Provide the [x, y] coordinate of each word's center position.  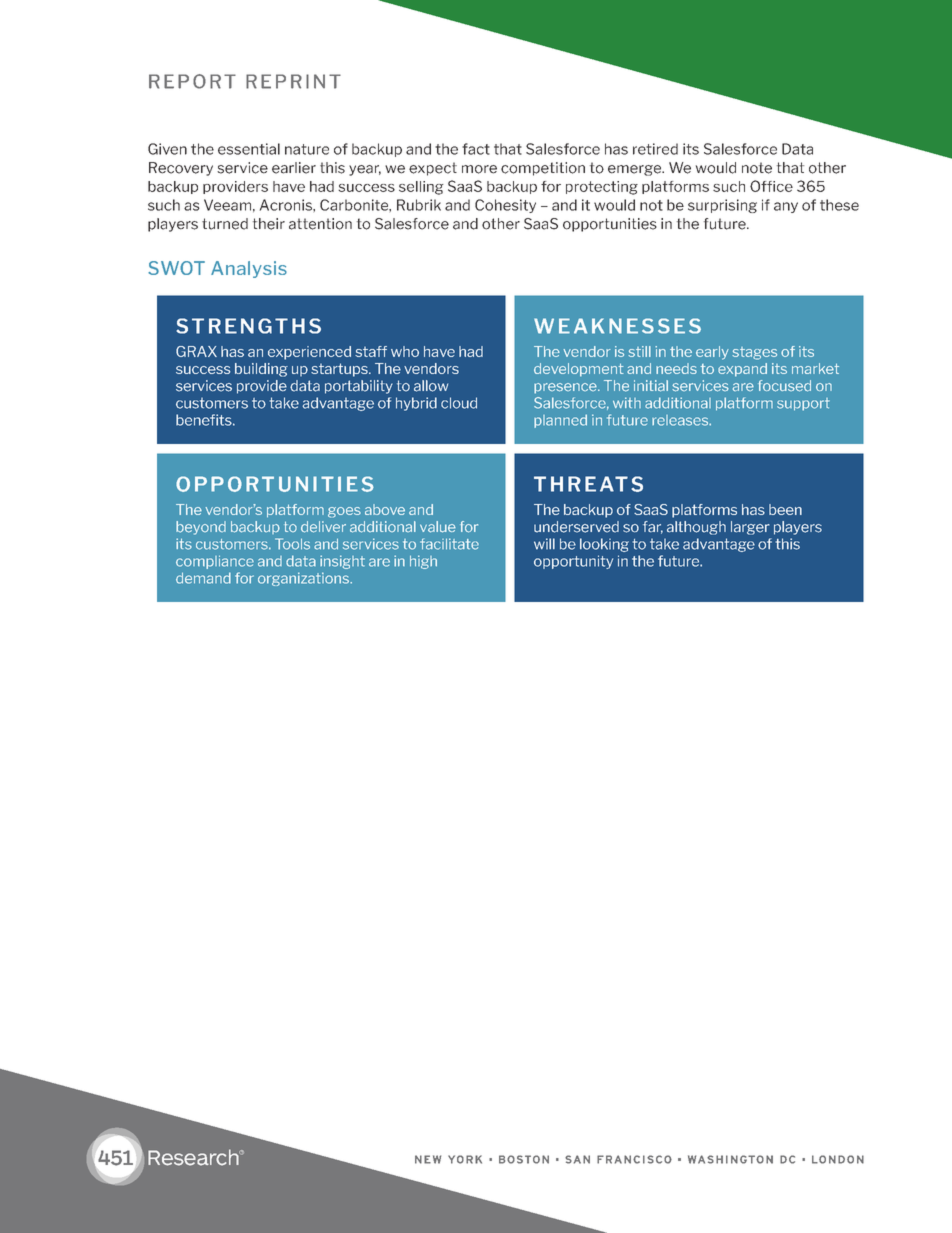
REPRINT [293, 81]
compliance [215, 562]
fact [476, 149]
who [405, 351]
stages [754, 353]
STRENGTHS [248, 326]
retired [655, 149]
